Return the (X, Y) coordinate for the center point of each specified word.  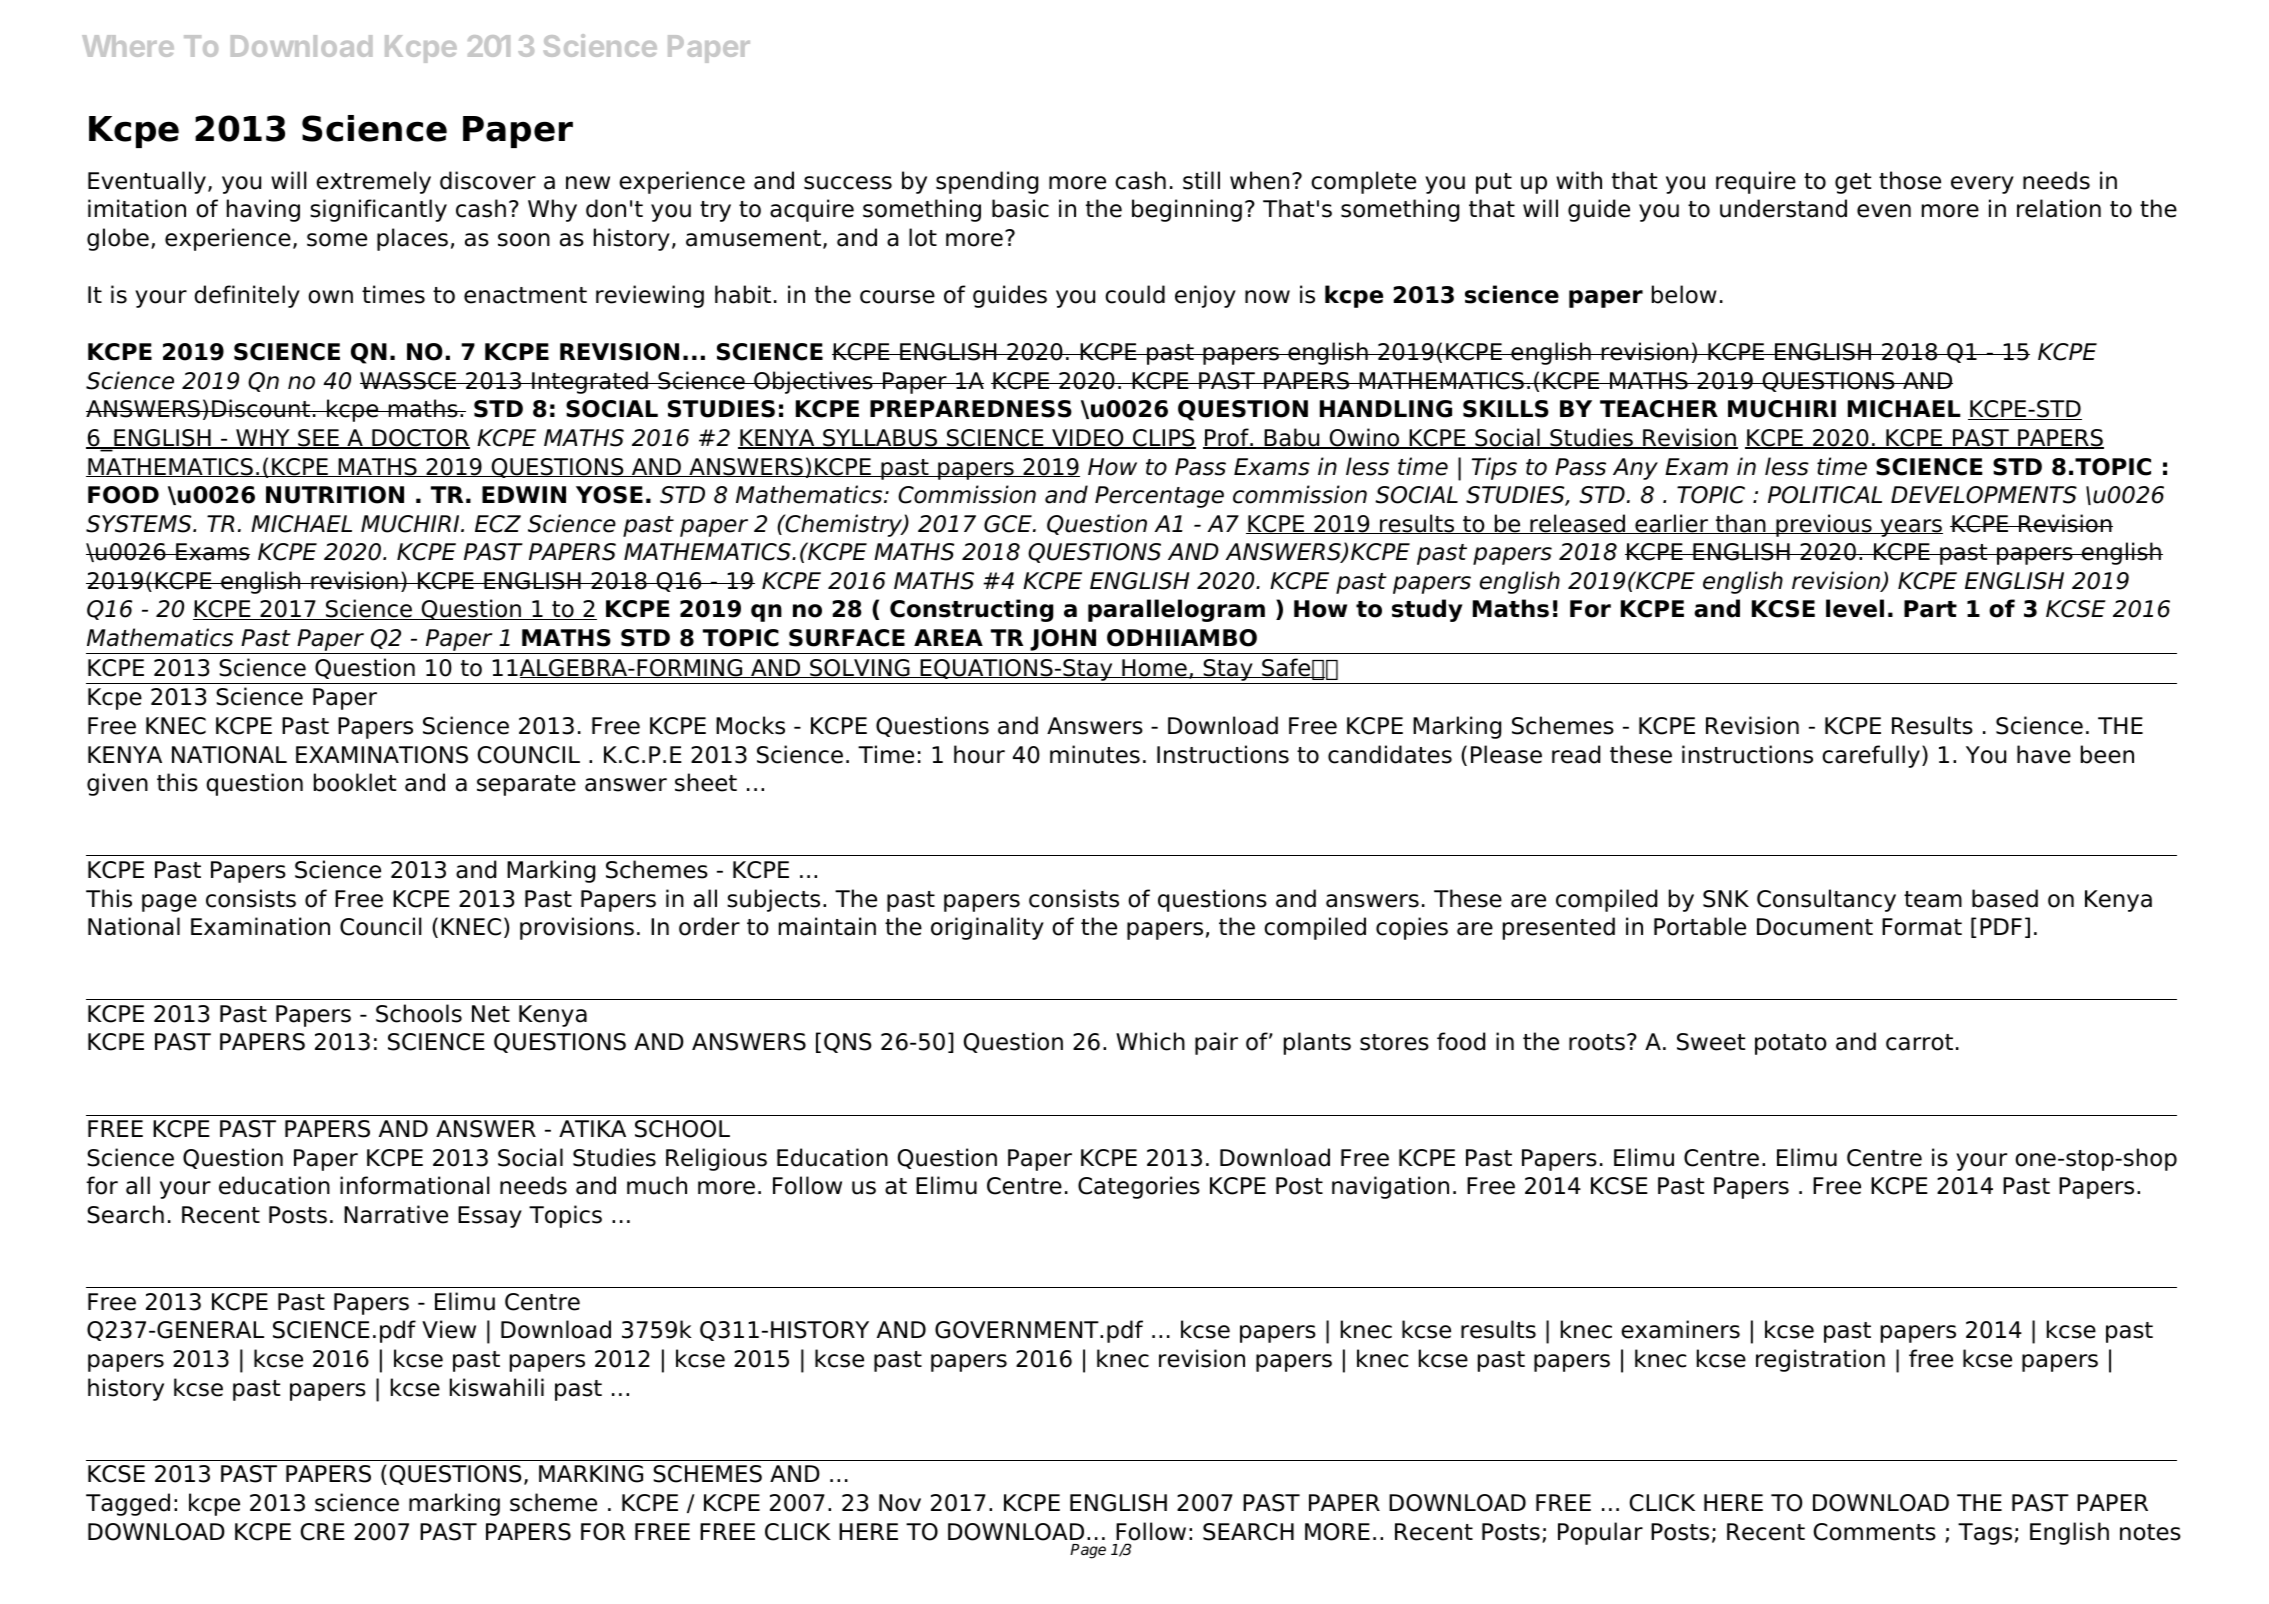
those (1910, 180)
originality (987, 928)
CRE (323, 1532)
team (1933, 899)
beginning (1187, 210)
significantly (378, 210)
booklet (355, 782)
